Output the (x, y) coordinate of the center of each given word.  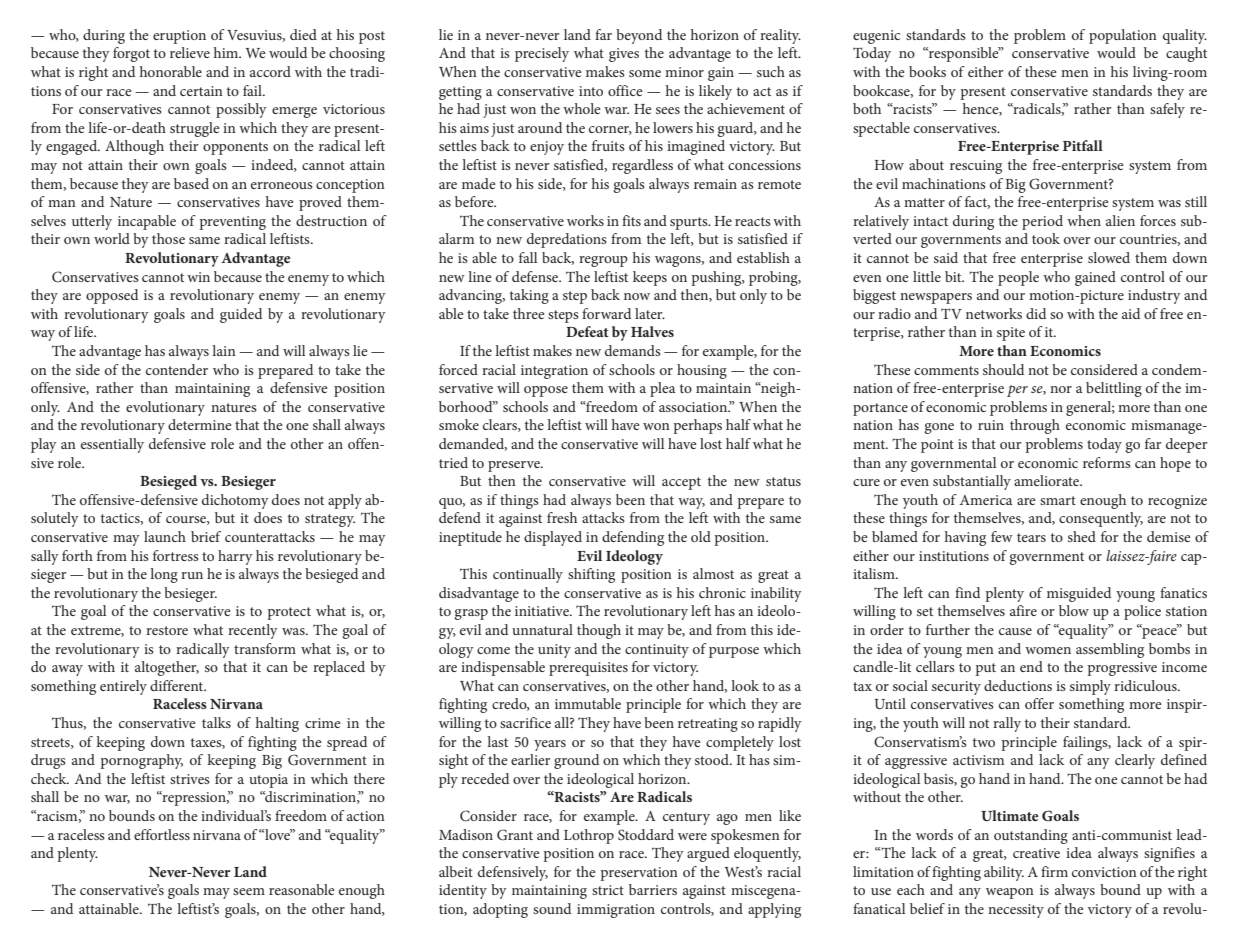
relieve (190, 52)
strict (608, 890)
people (1018, 278)
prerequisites (588, 669)
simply (1090, 687)
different (178, 685)
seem (249, 891)
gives (624, 55)
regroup (603, 261)
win (198, 277)
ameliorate (1048, 480)
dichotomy (235, 501)
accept (681, 483)
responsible (964, 54)
